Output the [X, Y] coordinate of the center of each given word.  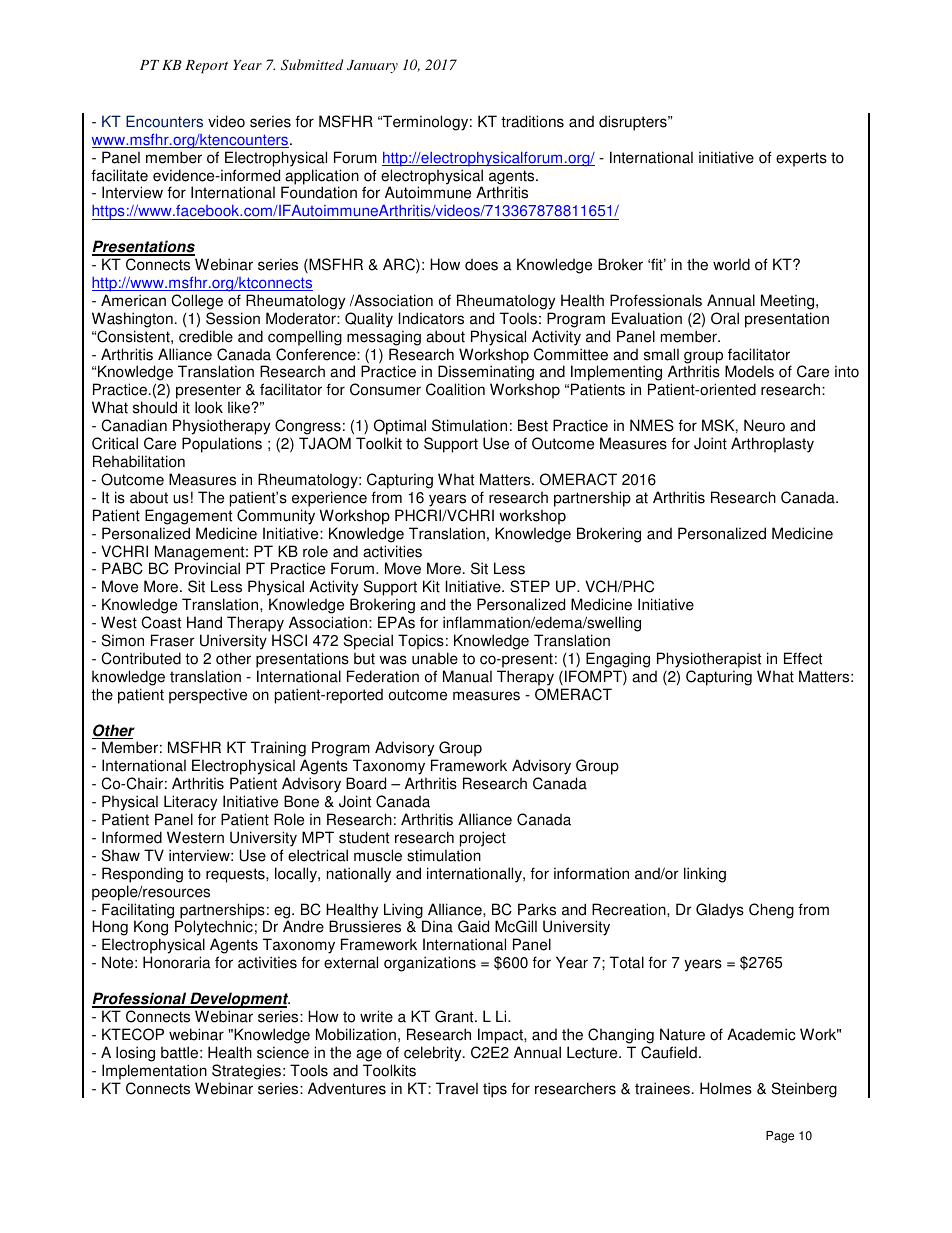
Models [749, 371]
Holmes [726, 1088]
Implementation [154, 1072]
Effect [803, 658]
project [483, 839]
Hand [204, 622]
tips [495, 1090]
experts [801, 159]
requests [236, 875]
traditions [532, 121]
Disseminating [487, 374]
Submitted [312, 65]
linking [705, 875]
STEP [530, 586]
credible [206, 336]
